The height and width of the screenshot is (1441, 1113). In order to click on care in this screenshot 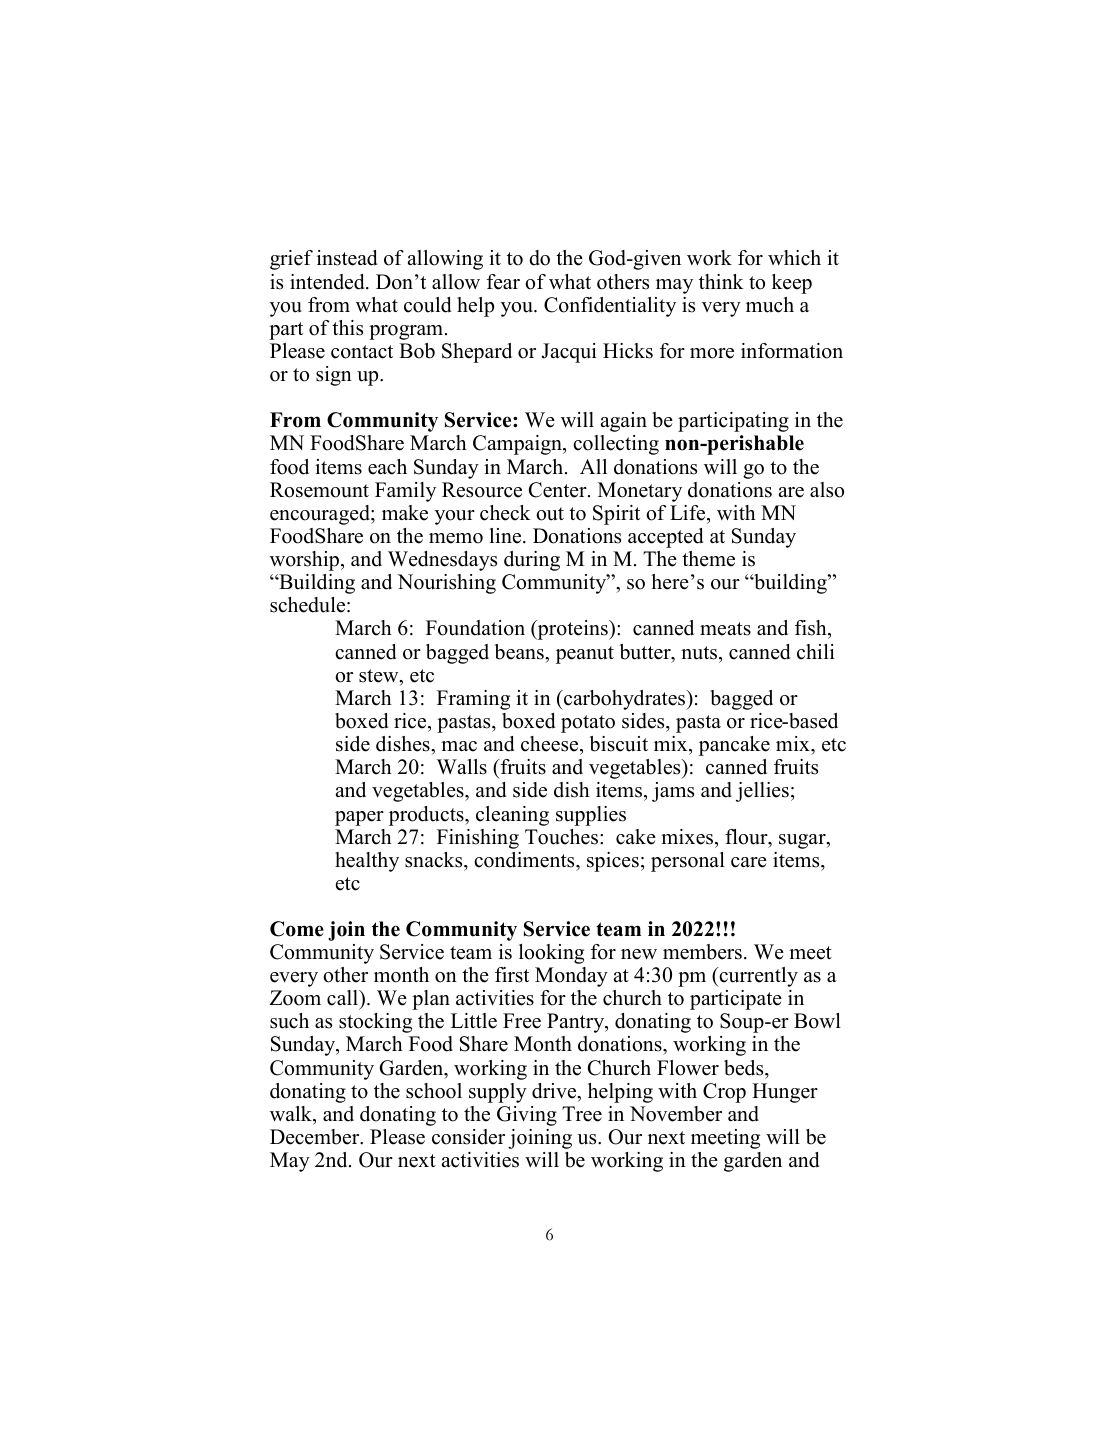, I will do `click(749, 862)`.
